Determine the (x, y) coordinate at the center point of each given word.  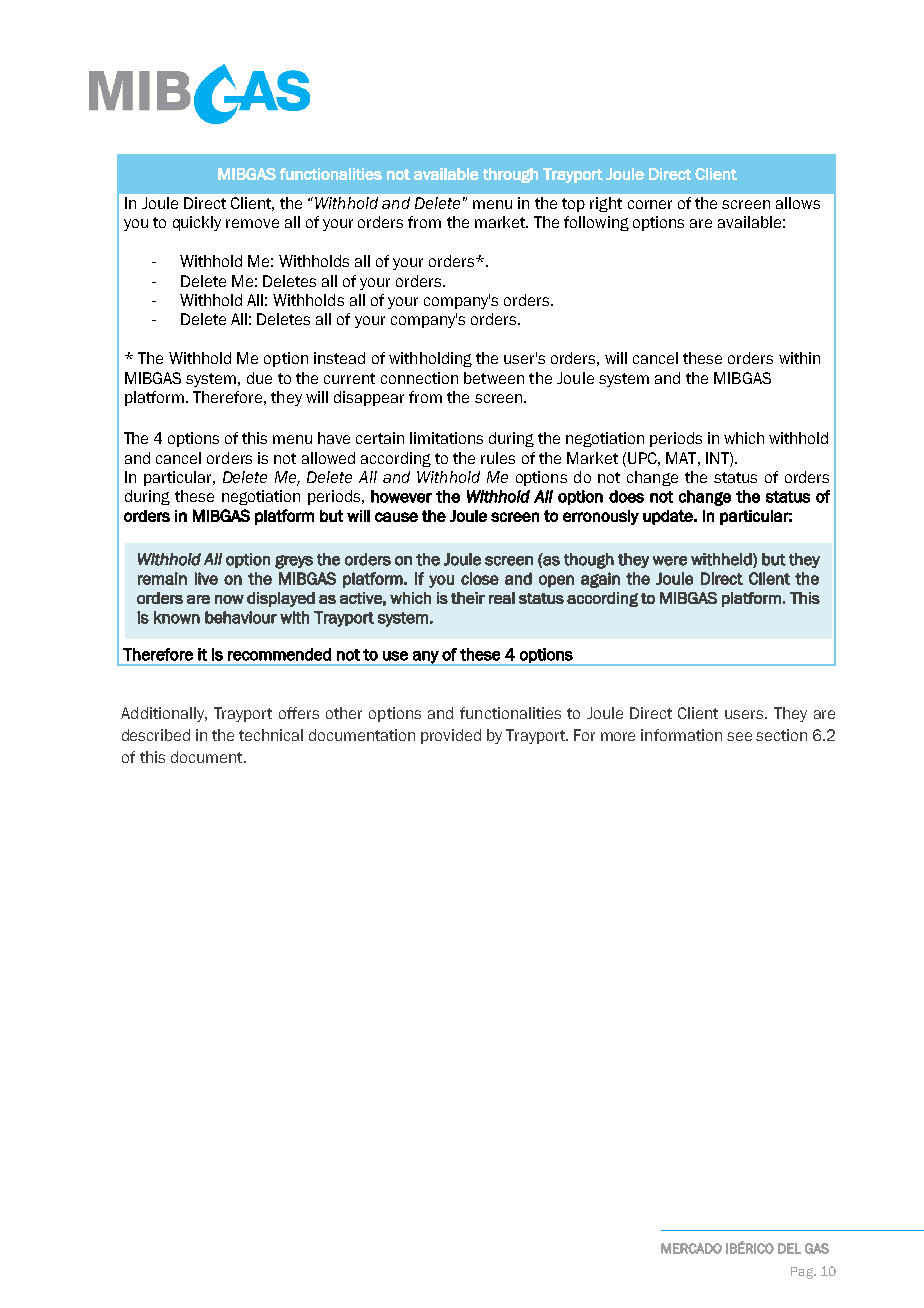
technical (271, 735)
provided (451, 736)
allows (798, 203)
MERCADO (691, 1248)
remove (252, 223)
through (510, 175)
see (739, 736)
